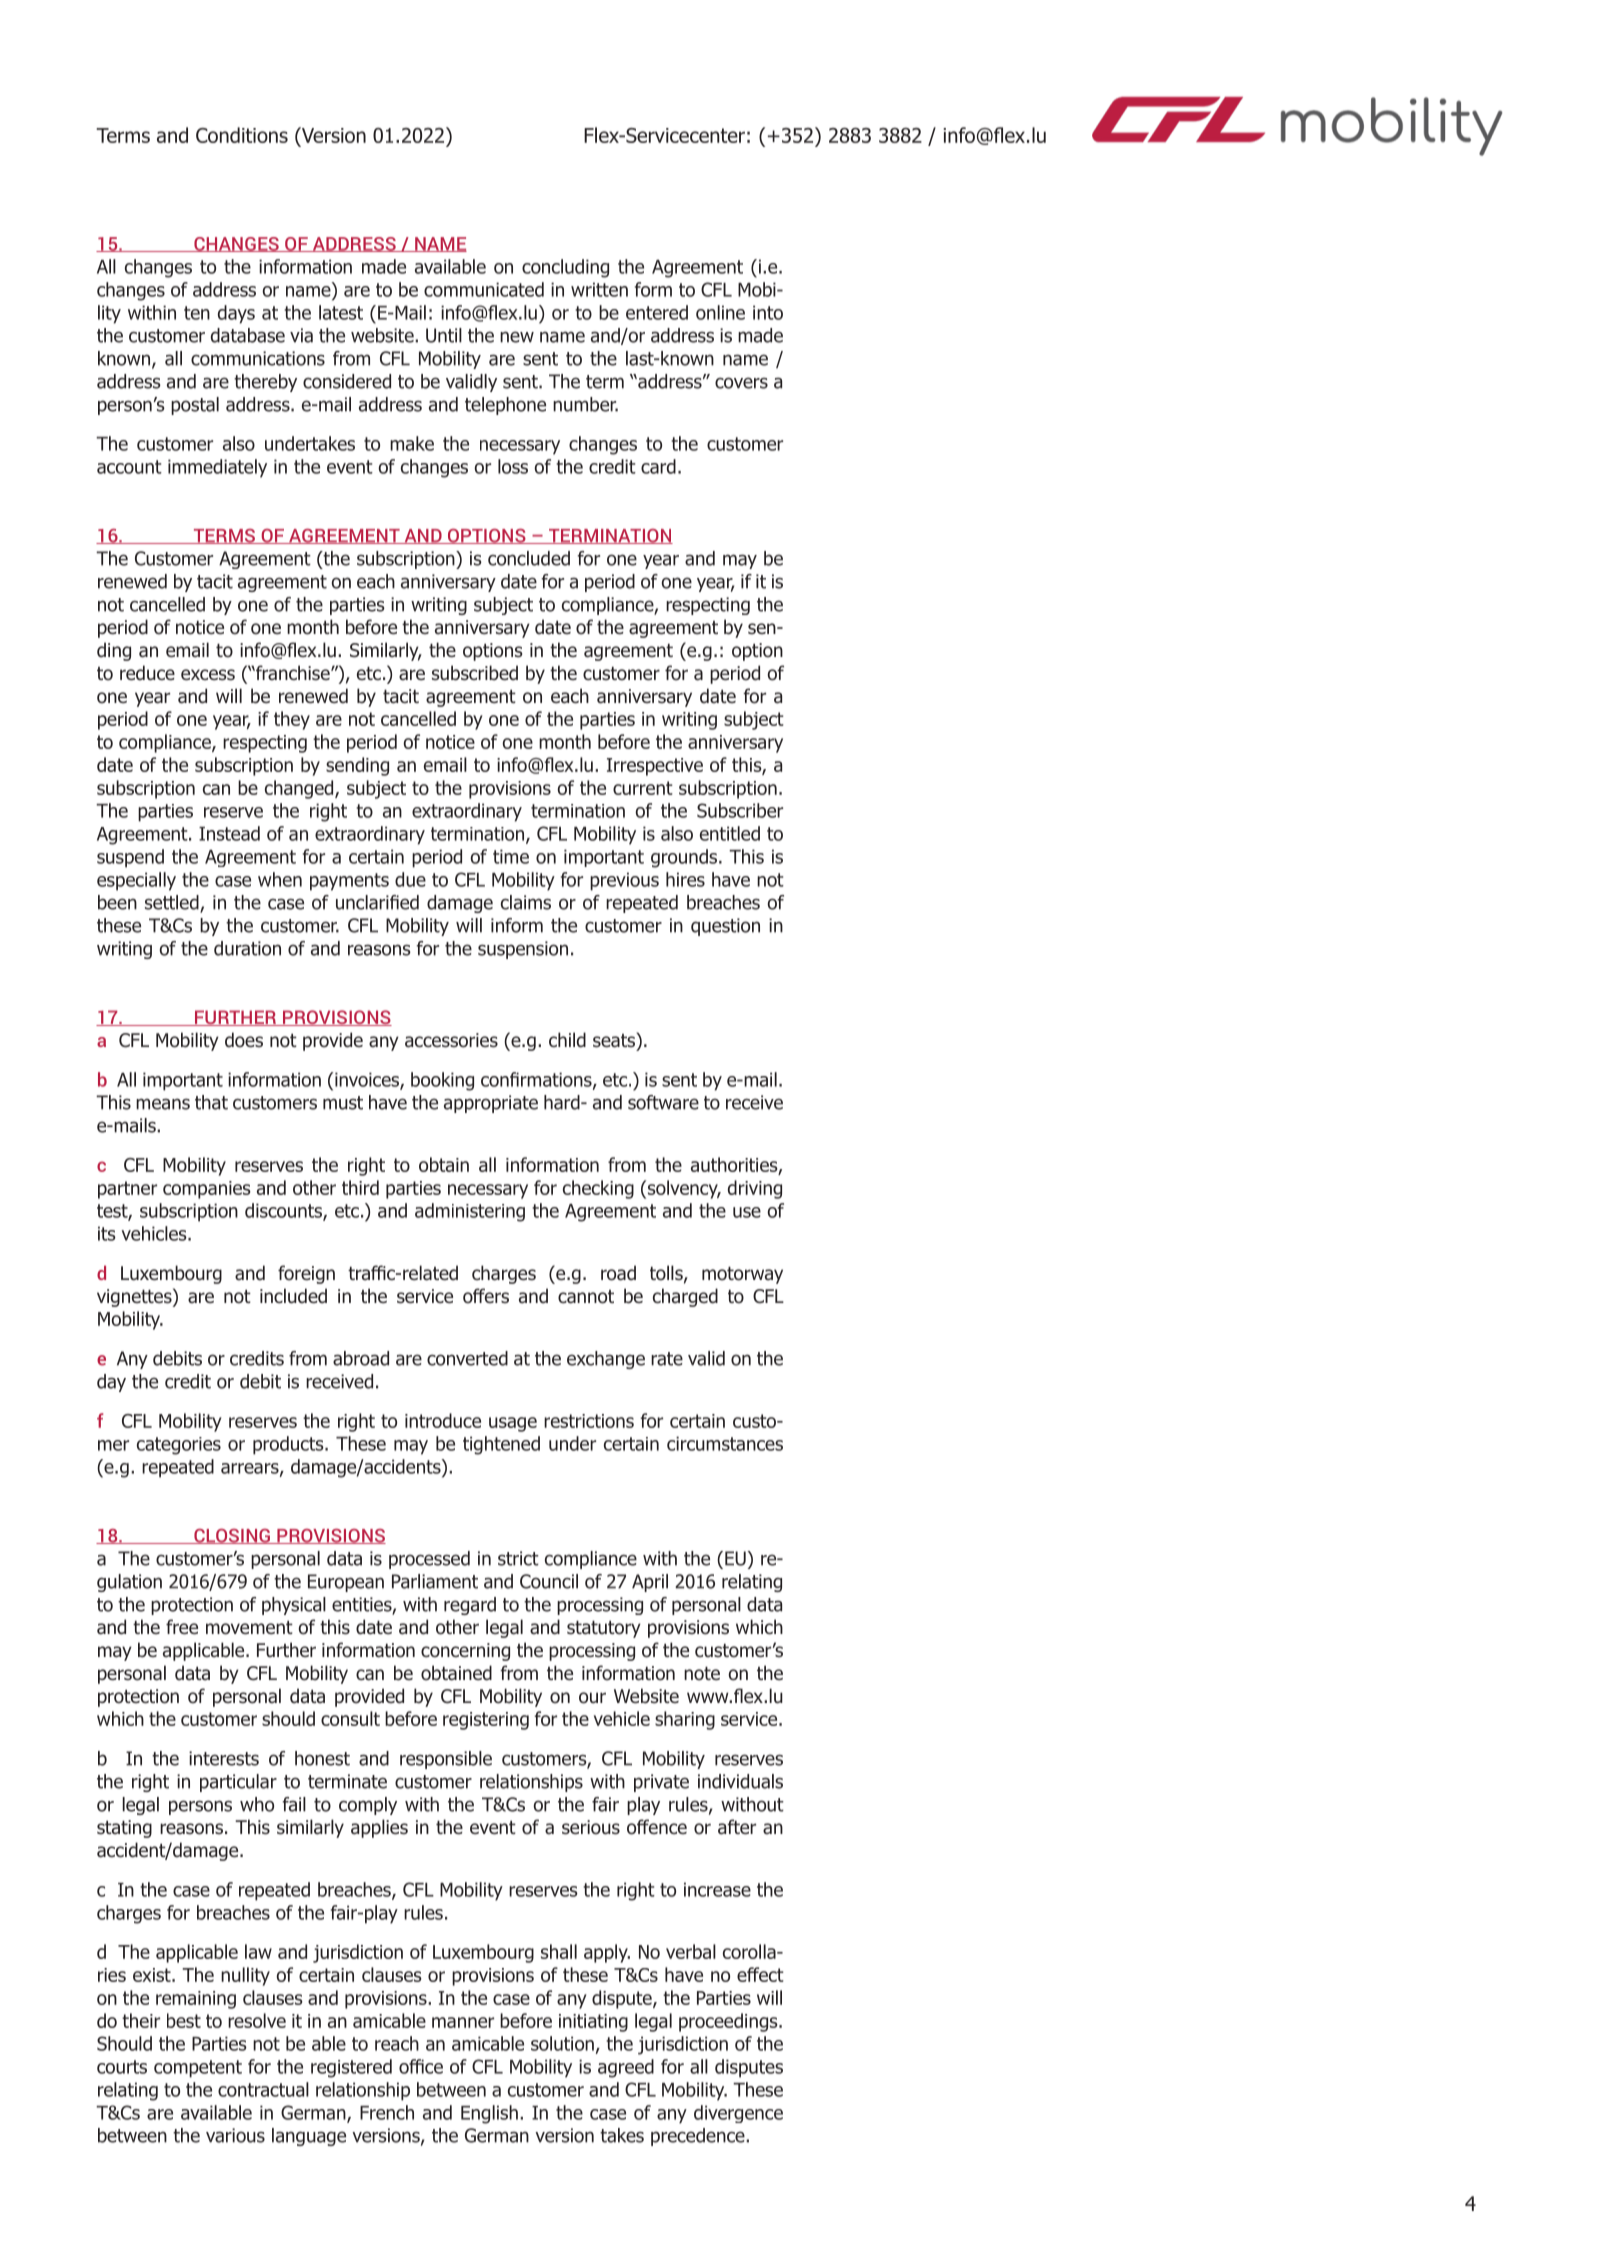 The image size is (1599, 2262). Describe the element at coordinates (229, 833) in the document. I see `Instead` at that location.
